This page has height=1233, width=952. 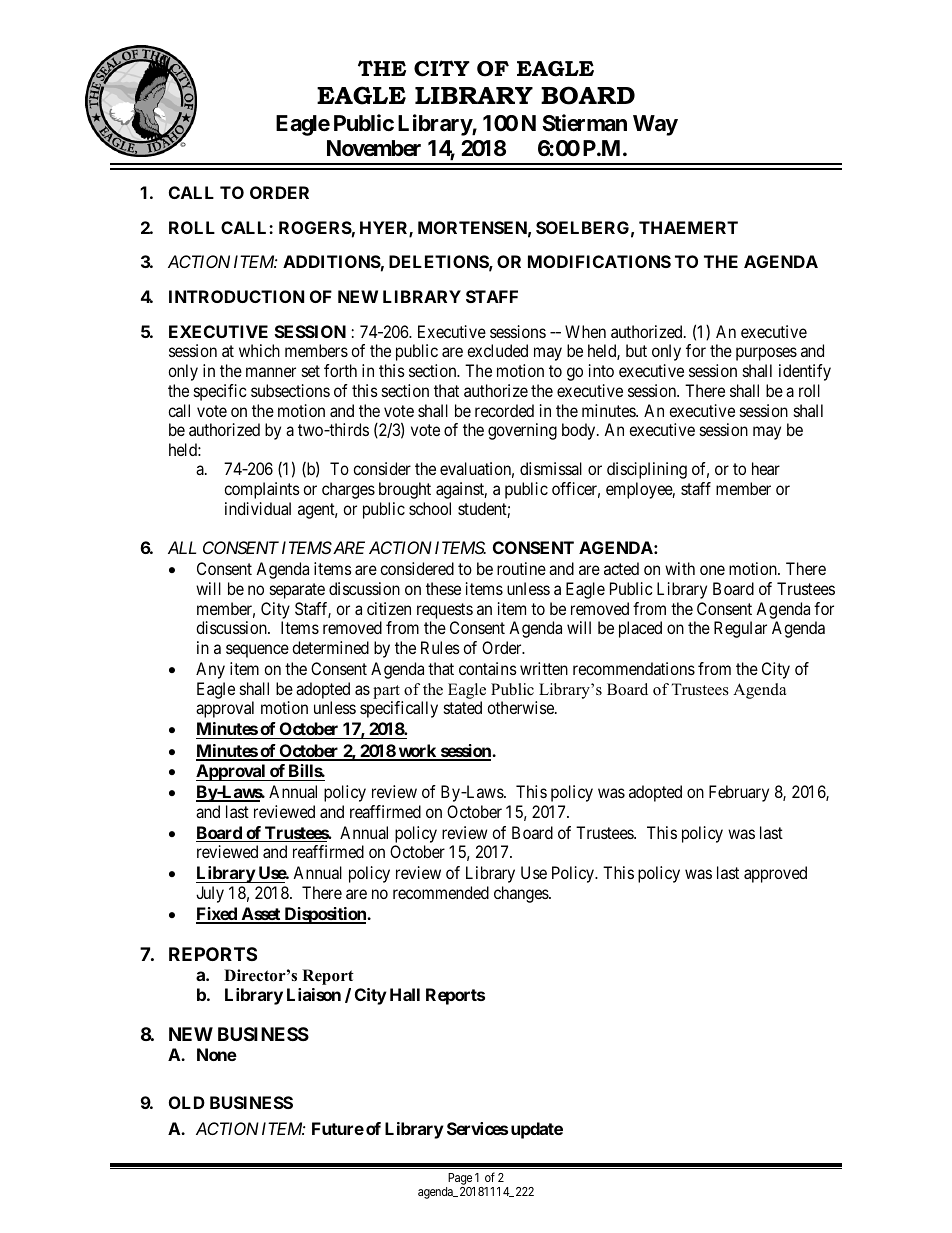 What do you see at coordinates (522, 894) in the page?
I see `changes` at bounding box center [522, 894].
